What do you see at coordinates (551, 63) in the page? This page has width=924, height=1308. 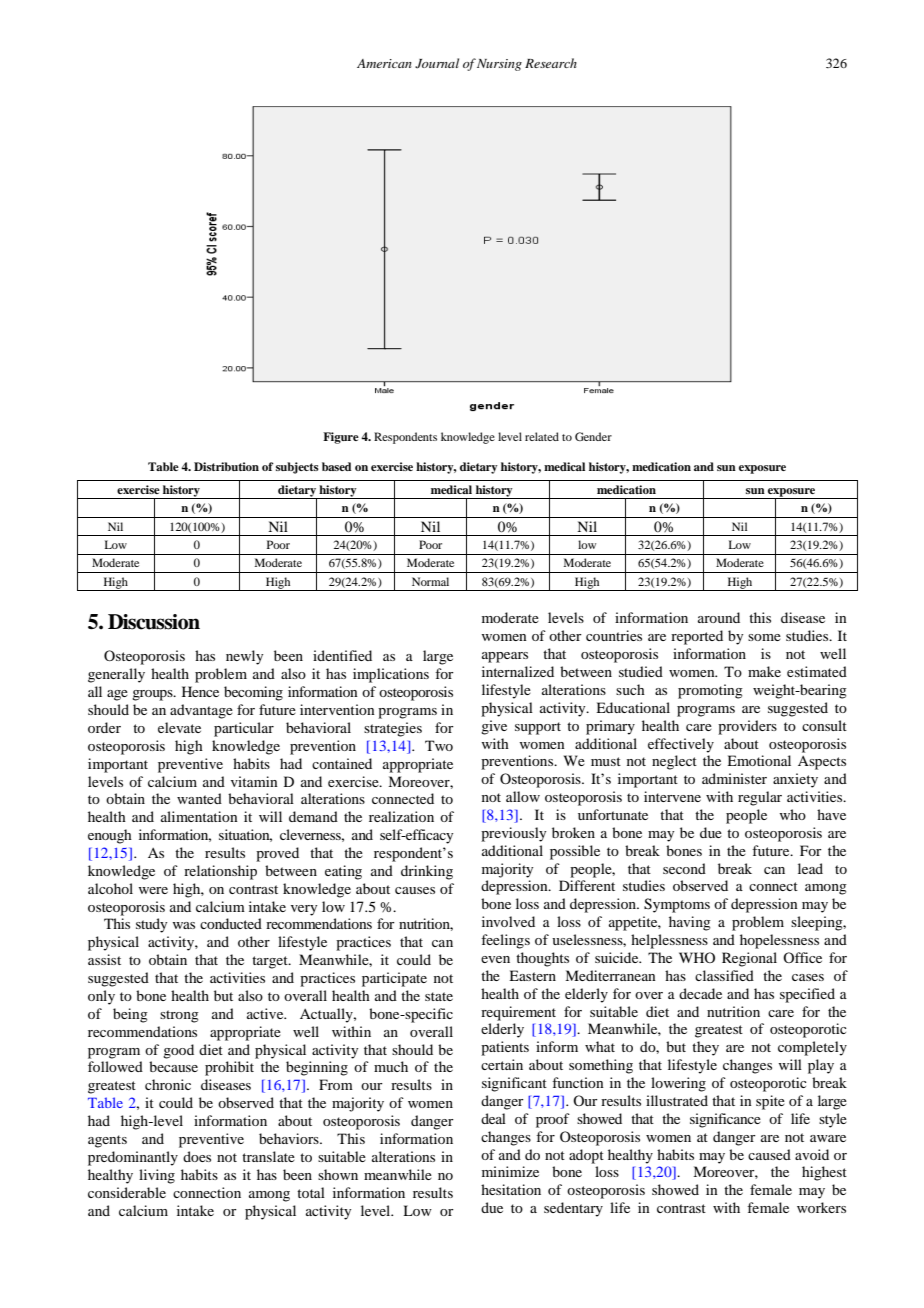 I see `Research` at bounding box center [551, 63].
